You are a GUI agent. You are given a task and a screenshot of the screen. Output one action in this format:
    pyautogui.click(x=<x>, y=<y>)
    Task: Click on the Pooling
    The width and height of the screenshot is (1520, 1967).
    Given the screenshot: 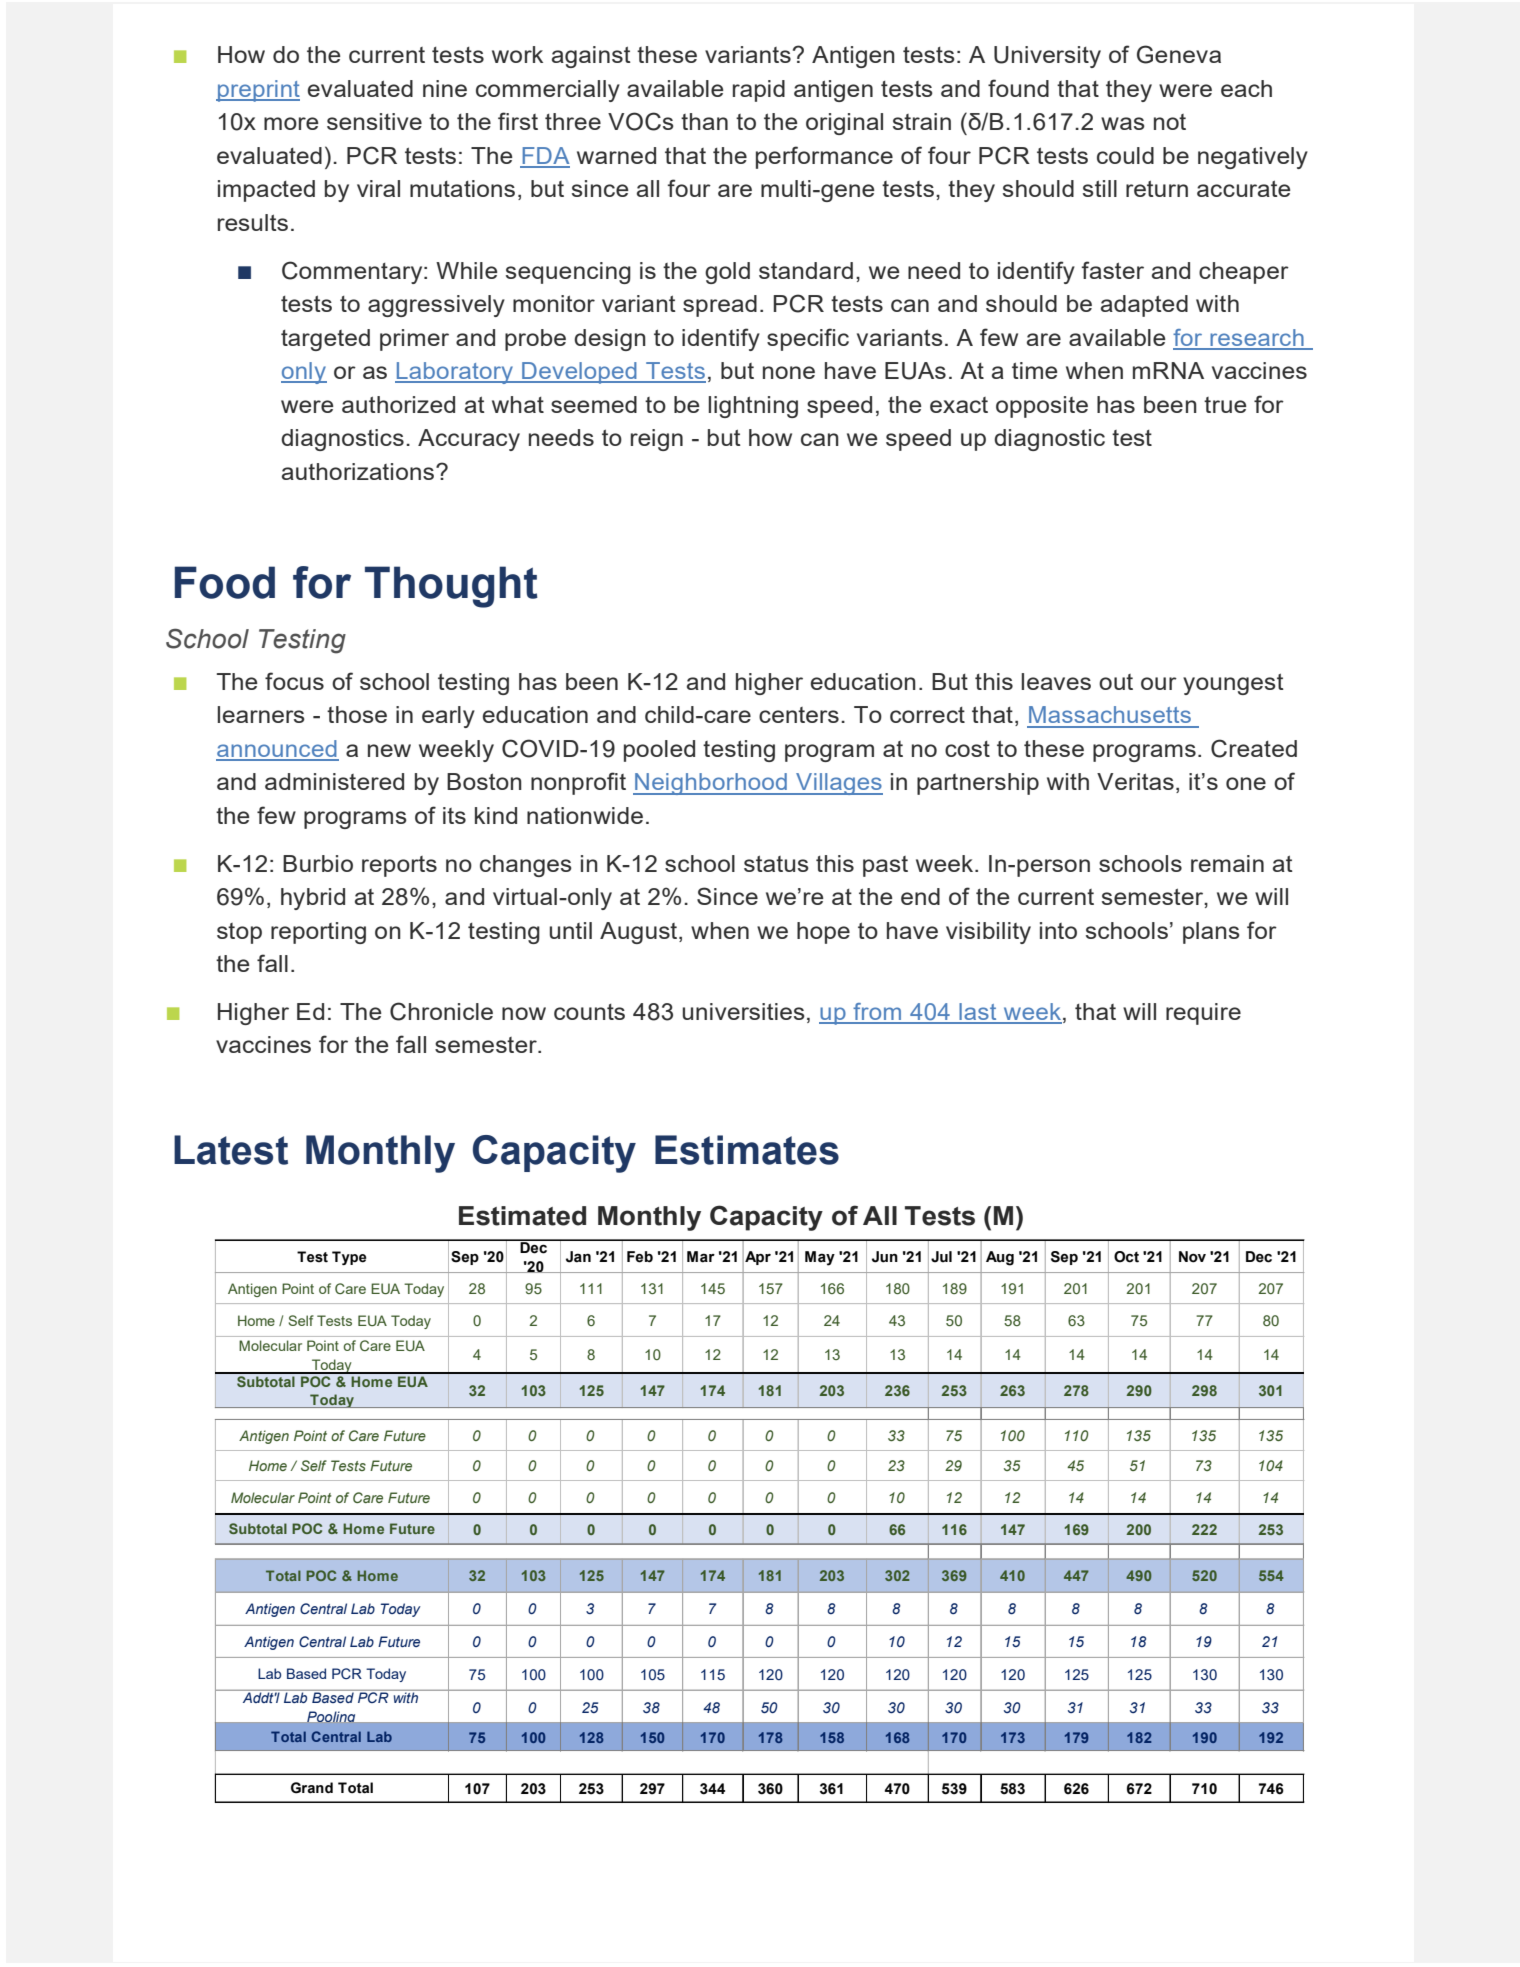 What is the action you would take?
    pyautogui.click(x=331, y=1717)
